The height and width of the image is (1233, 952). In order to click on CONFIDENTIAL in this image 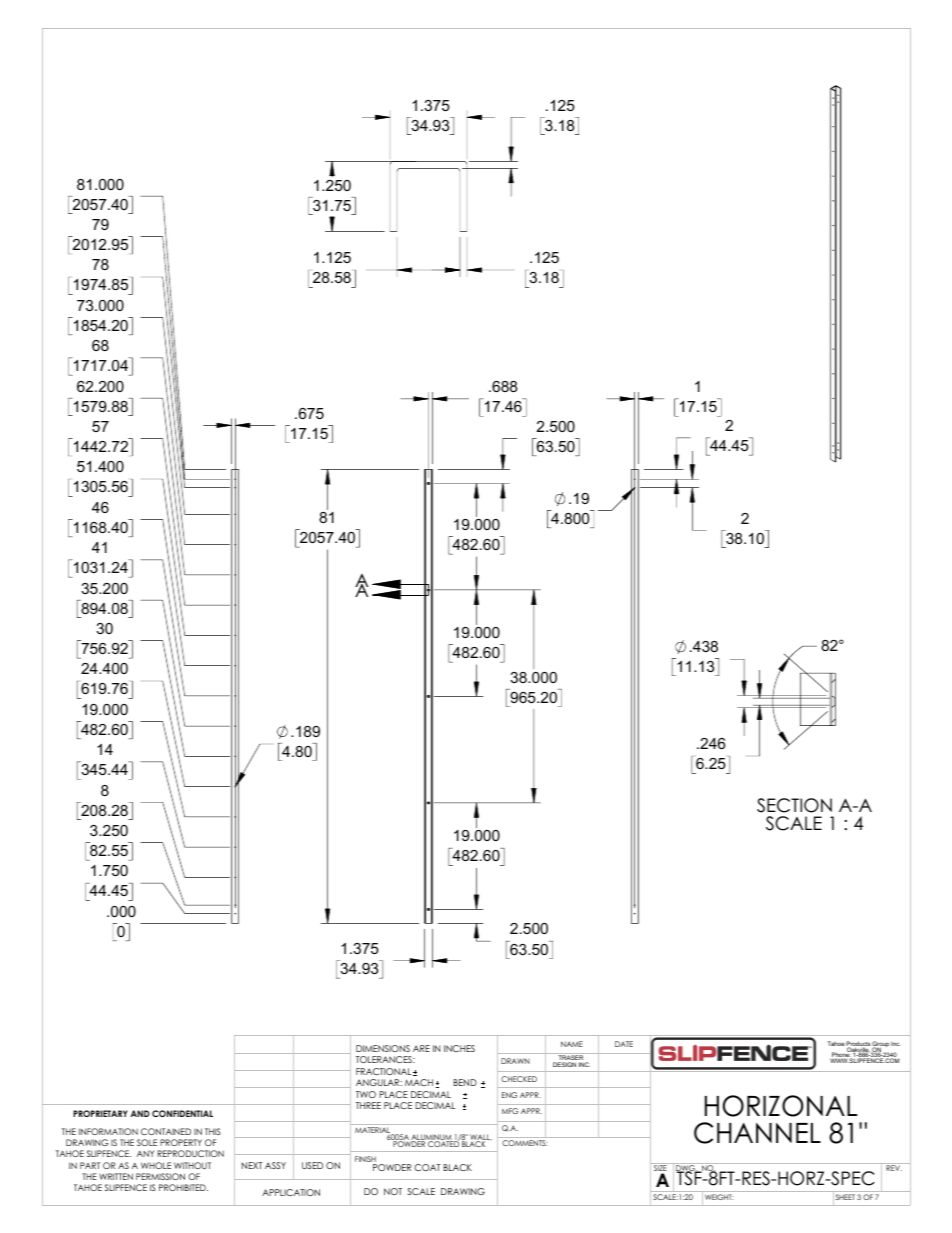, I will do `click(182, 1113)`.
